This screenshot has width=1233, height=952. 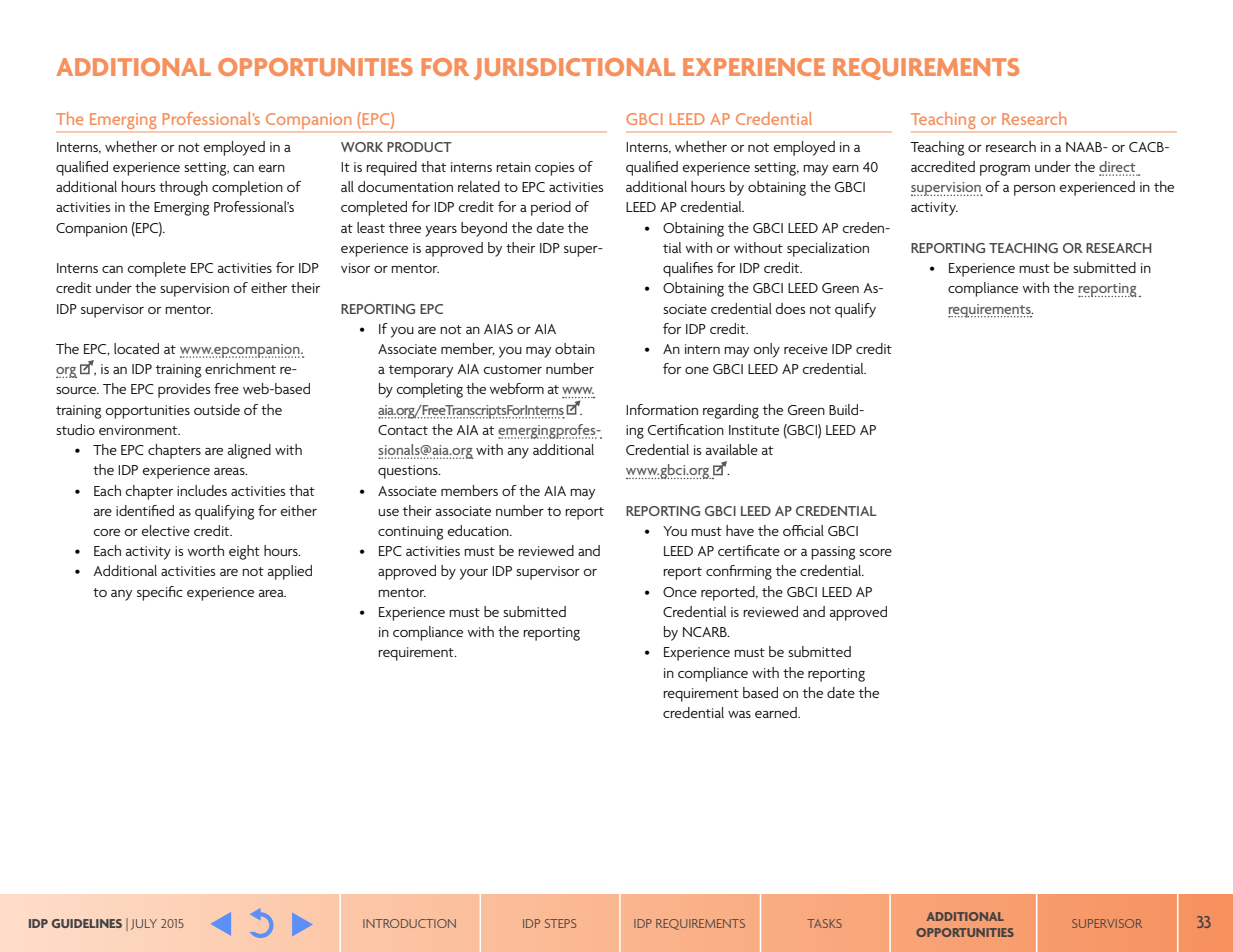 I want to click on WORK, so click(x=362, y=147).
